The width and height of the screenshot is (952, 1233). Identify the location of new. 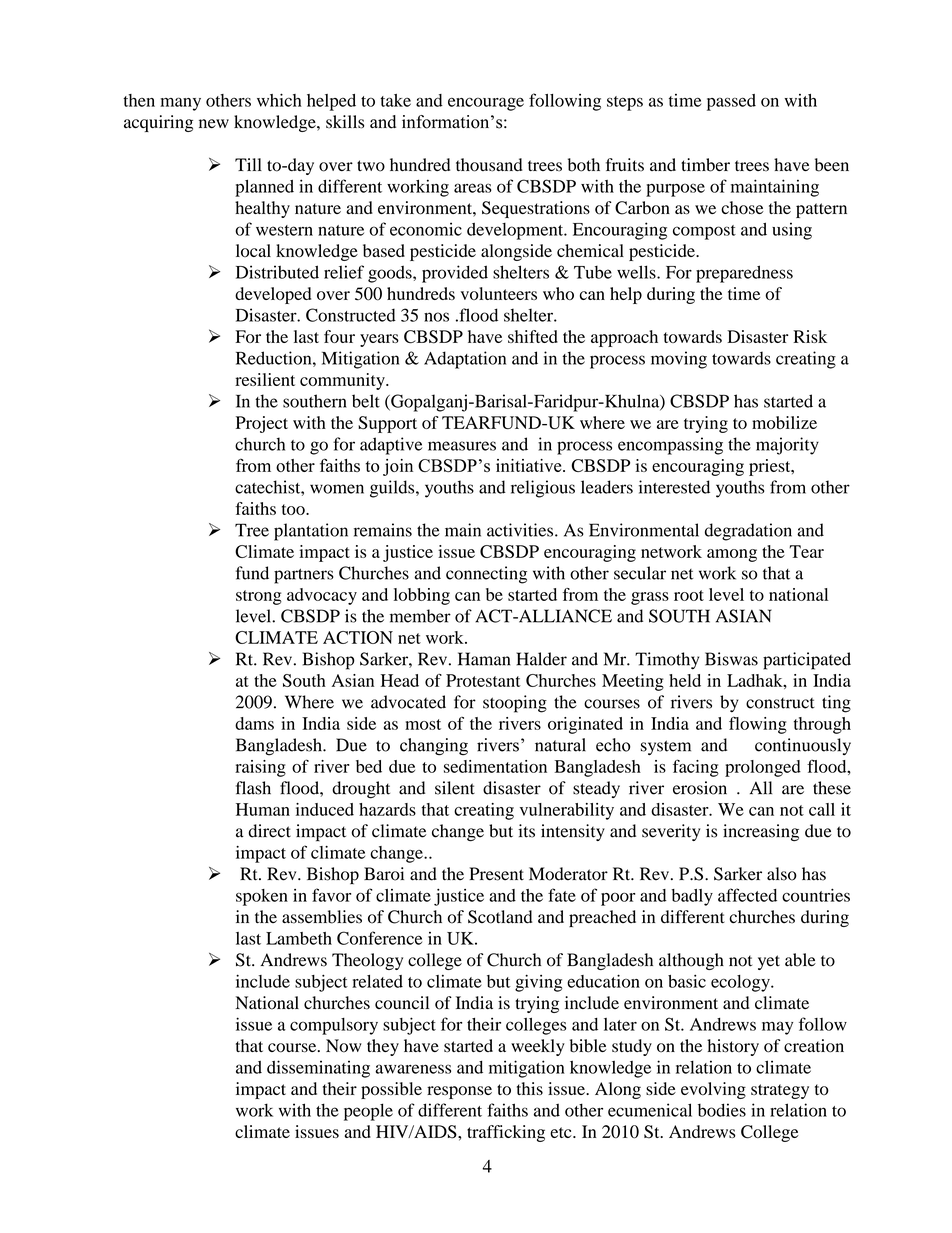
(214, 123).
